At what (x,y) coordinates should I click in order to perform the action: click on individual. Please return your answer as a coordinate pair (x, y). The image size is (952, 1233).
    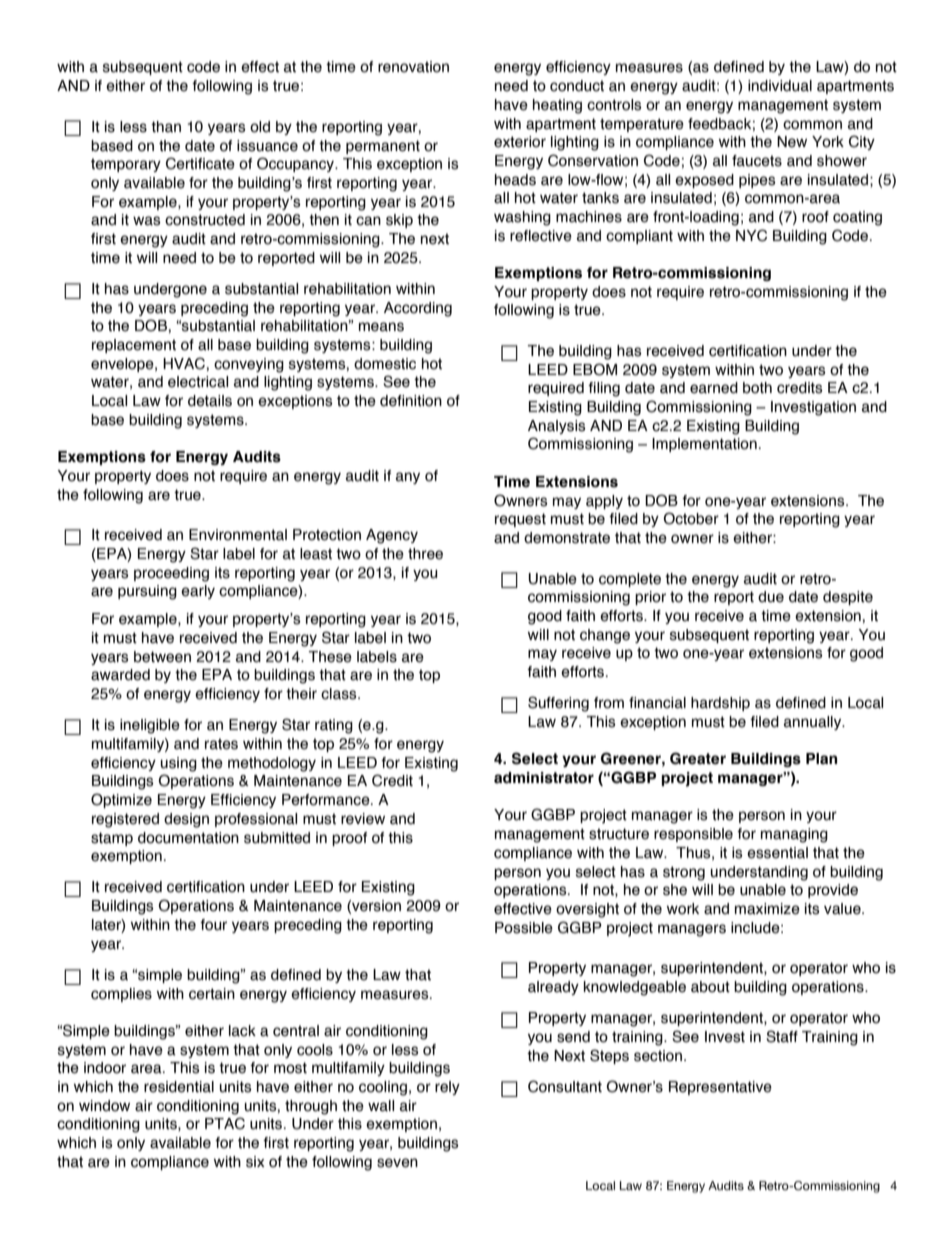
    Looking at the image, I should click on (780, 86).
